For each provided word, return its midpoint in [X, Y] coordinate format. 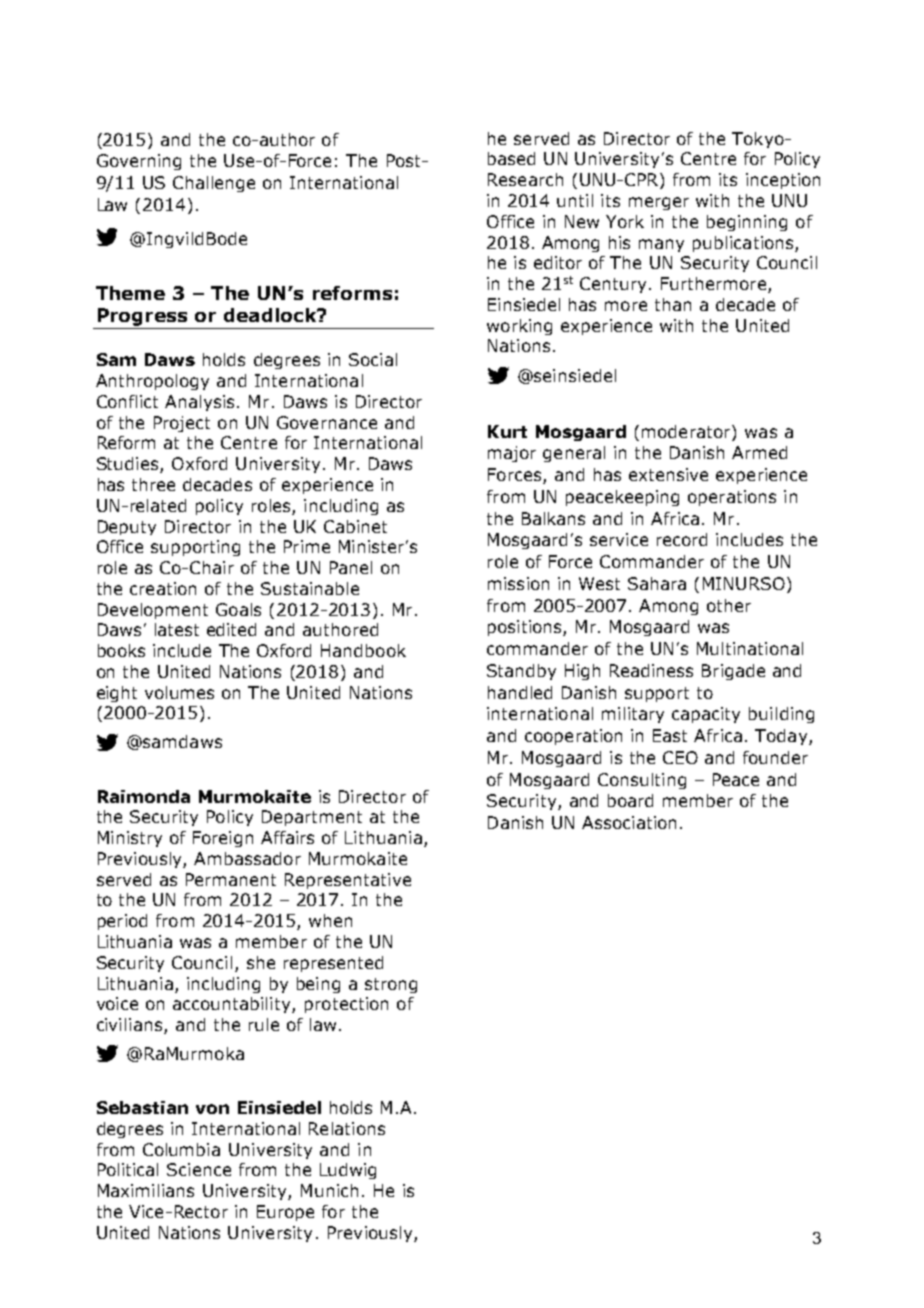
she [261, 962]
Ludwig [348, 1171]
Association [629, 822]
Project [182, 424]
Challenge [214, 184]
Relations [347, 1128]
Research [525, 179]
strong [391, 985]
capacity [706, 715]
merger [659, 203]
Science [199, 1169]
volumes [179, 692]
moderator [687, 431]
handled [520, 692]
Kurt [507, 431]
